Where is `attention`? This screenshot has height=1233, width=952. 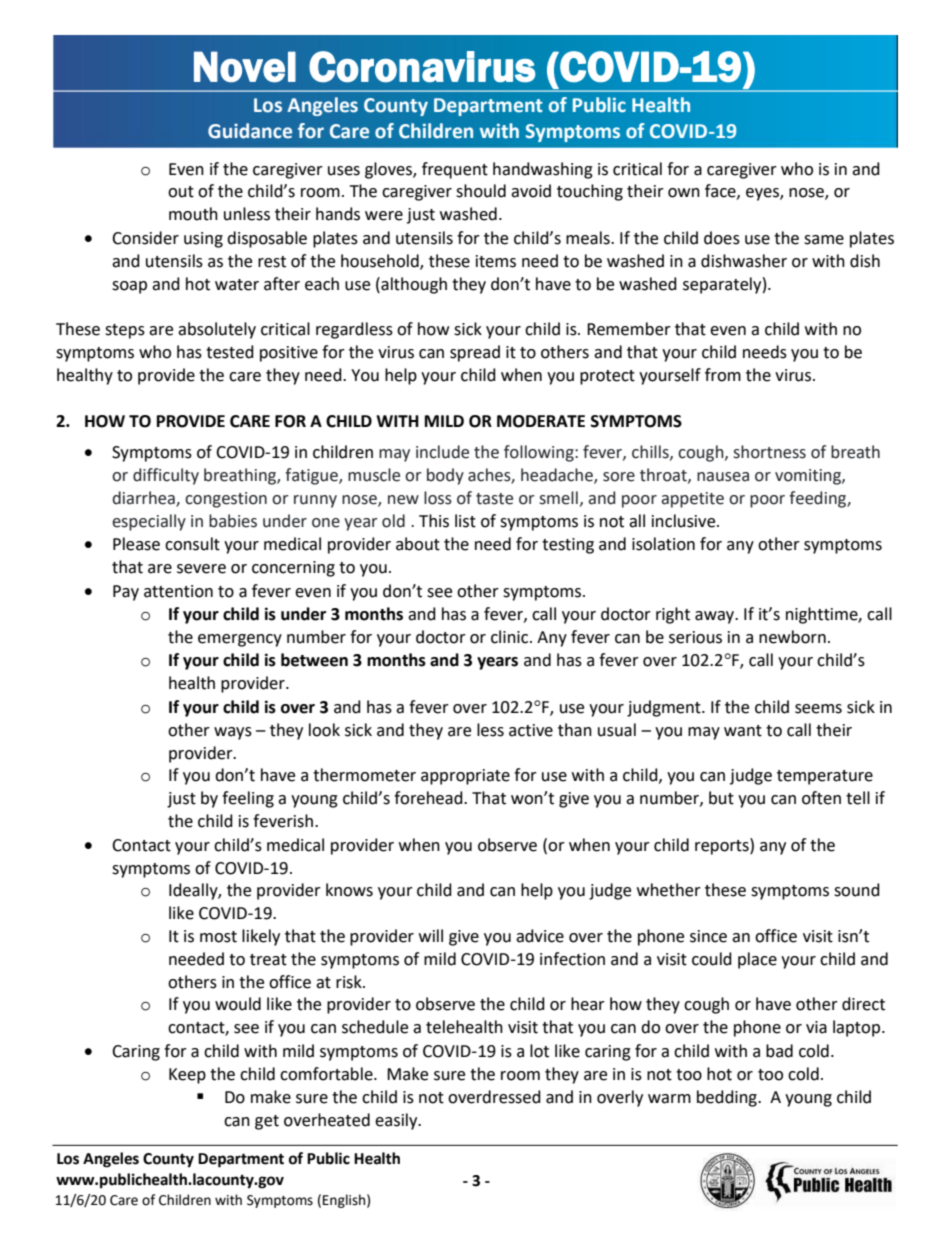 attention is located at coordinates (178, 591).
